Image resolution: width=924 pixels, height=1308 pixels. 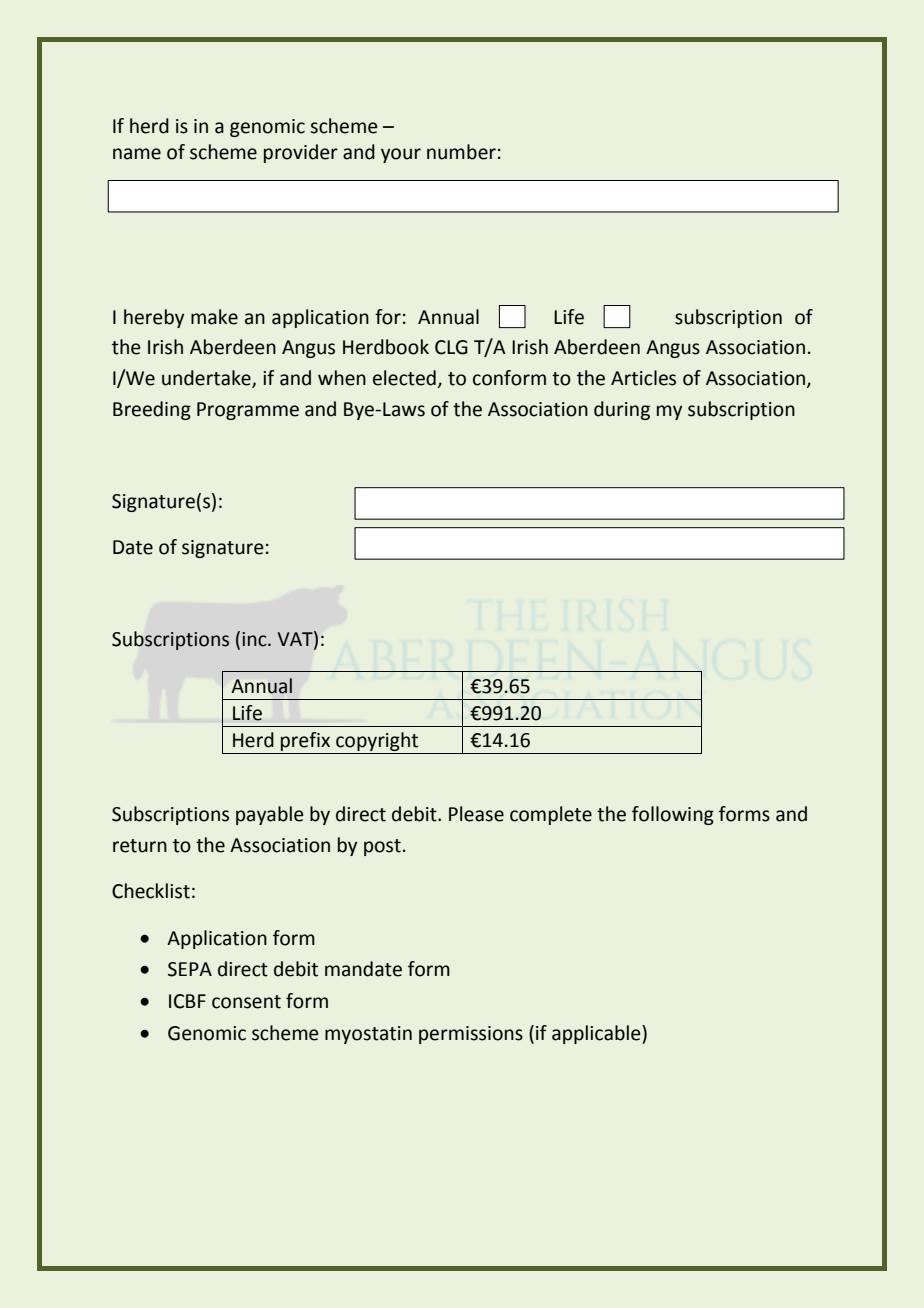 I want to click on number, so click(x=461, y=152).
